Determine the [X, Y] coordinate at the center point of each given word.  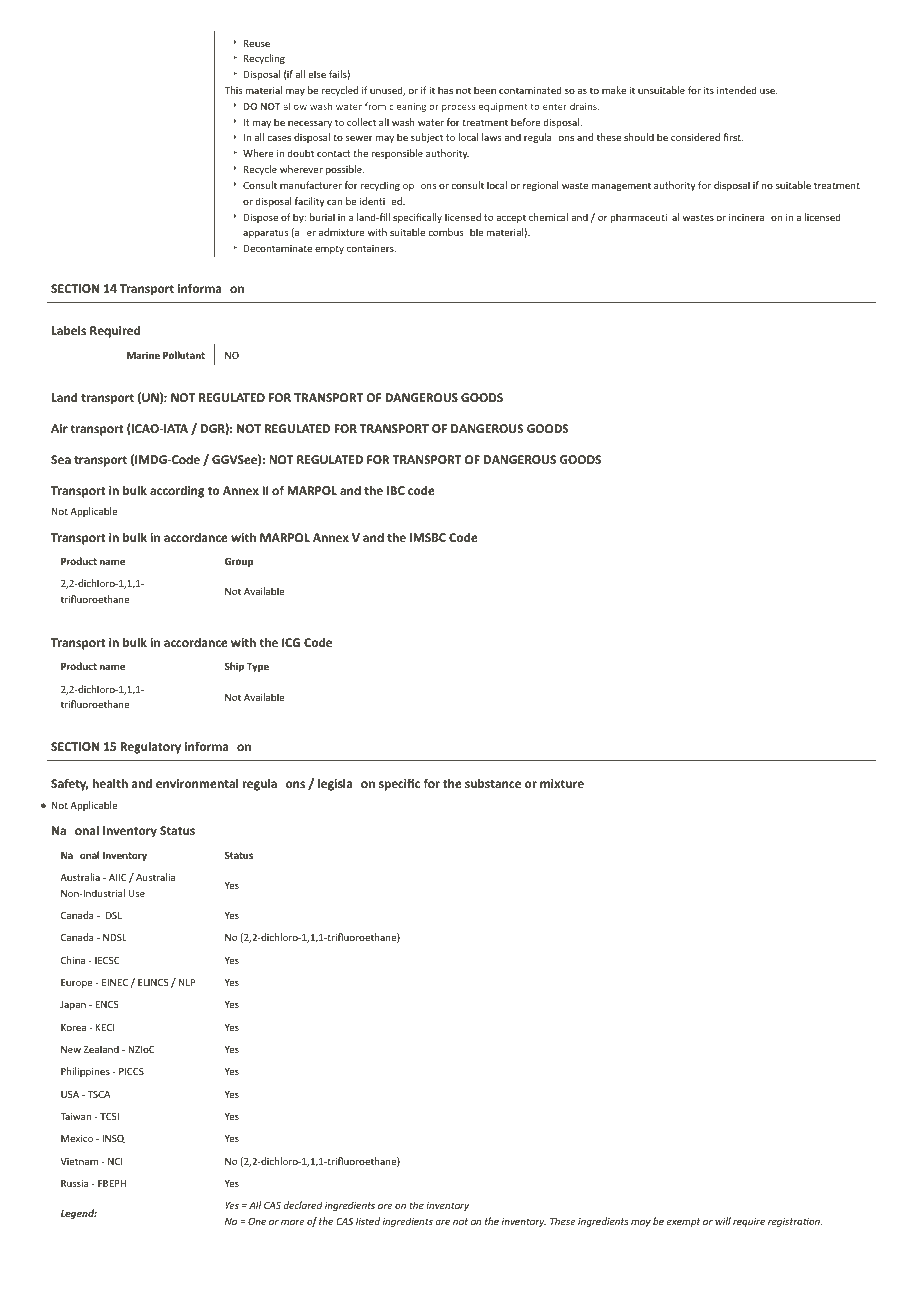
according [177, 491]
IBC [396, 490]
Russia [75, 1183]
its [709, 90]
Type [258, 667]
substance [493, 783]
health [110, 783]
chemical [548, 217]
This [233, 90]
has [445, 90]
